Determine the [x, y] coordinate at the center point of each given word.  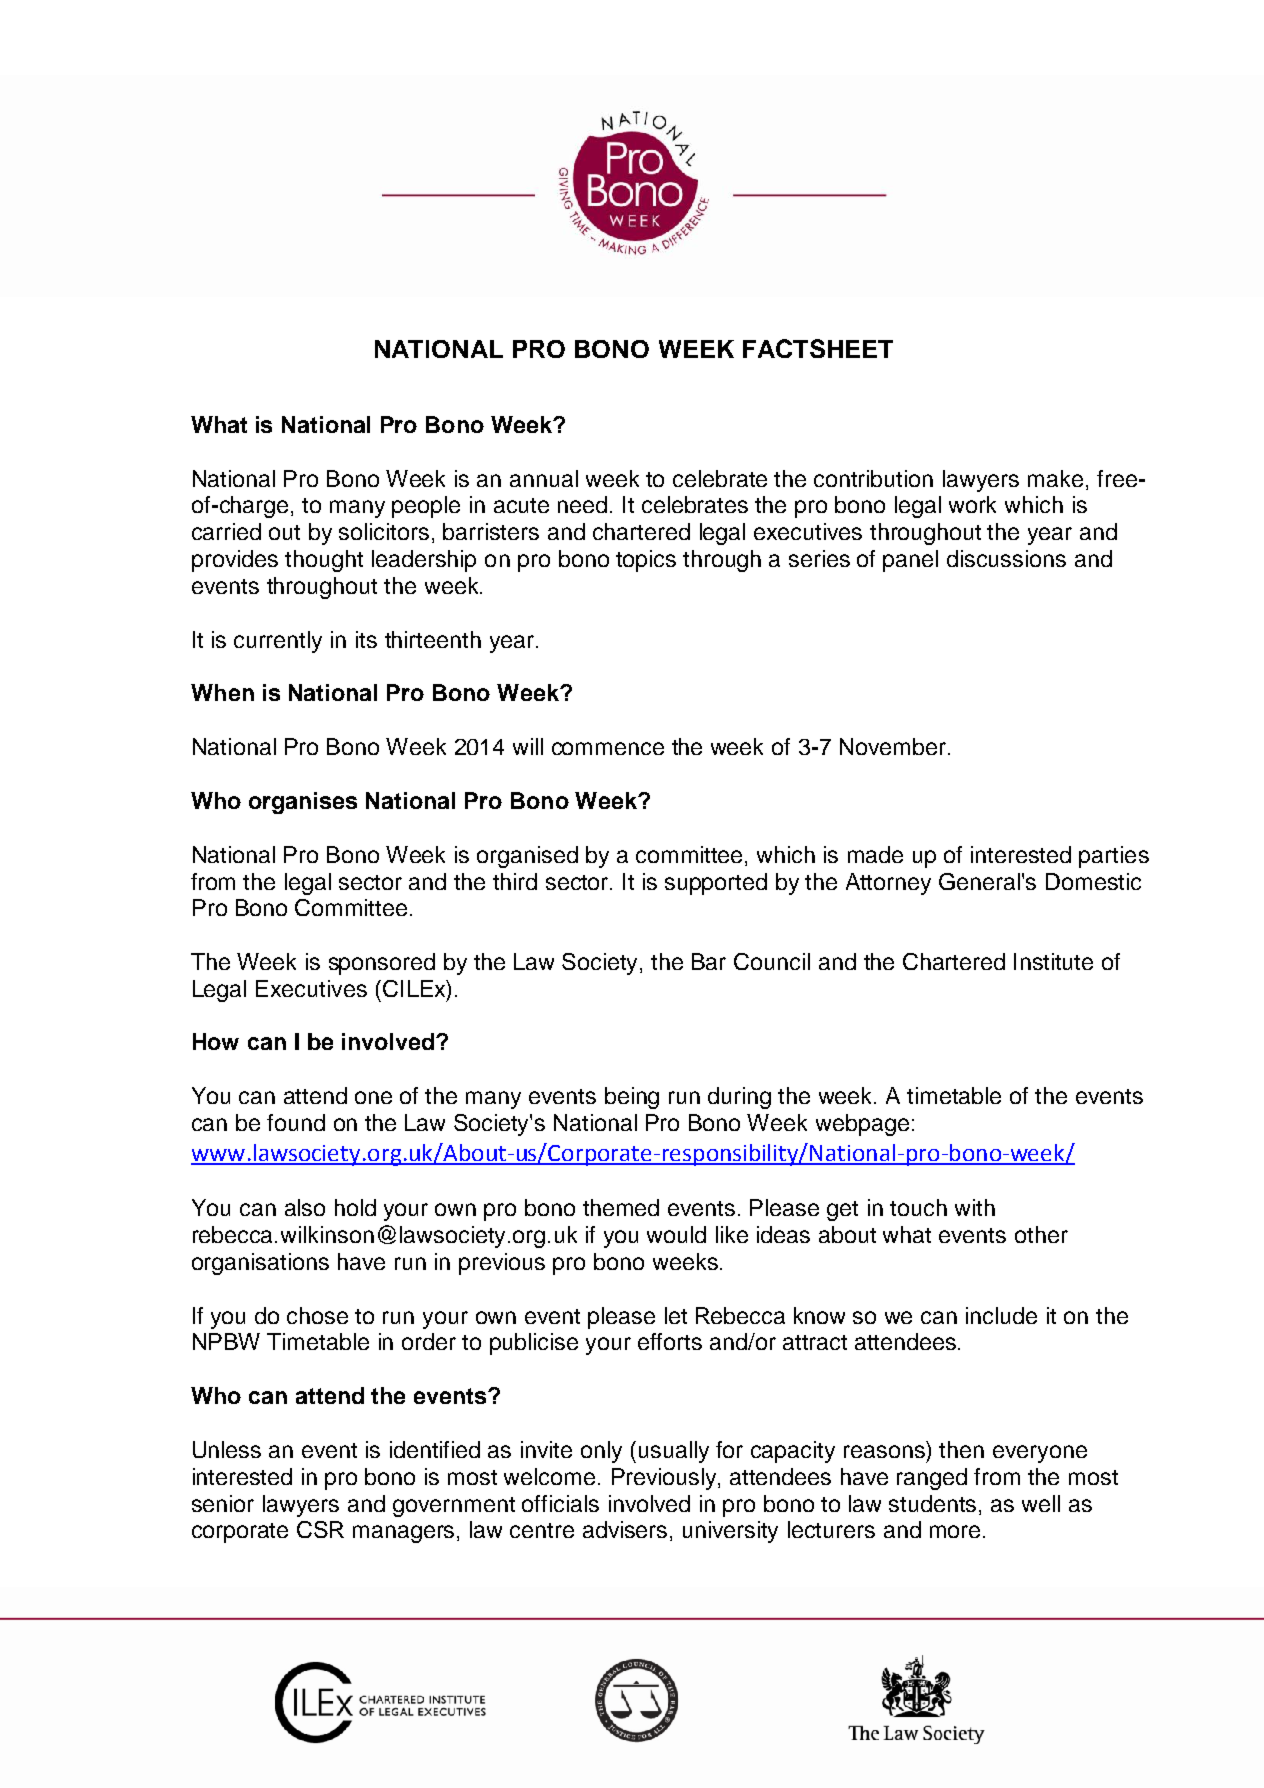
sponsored [382, 964]
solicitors [384, 531]
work [972, 504]
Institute [1053, 961]
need [584, 504]
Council [772, 961]
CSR [320, 1529]
